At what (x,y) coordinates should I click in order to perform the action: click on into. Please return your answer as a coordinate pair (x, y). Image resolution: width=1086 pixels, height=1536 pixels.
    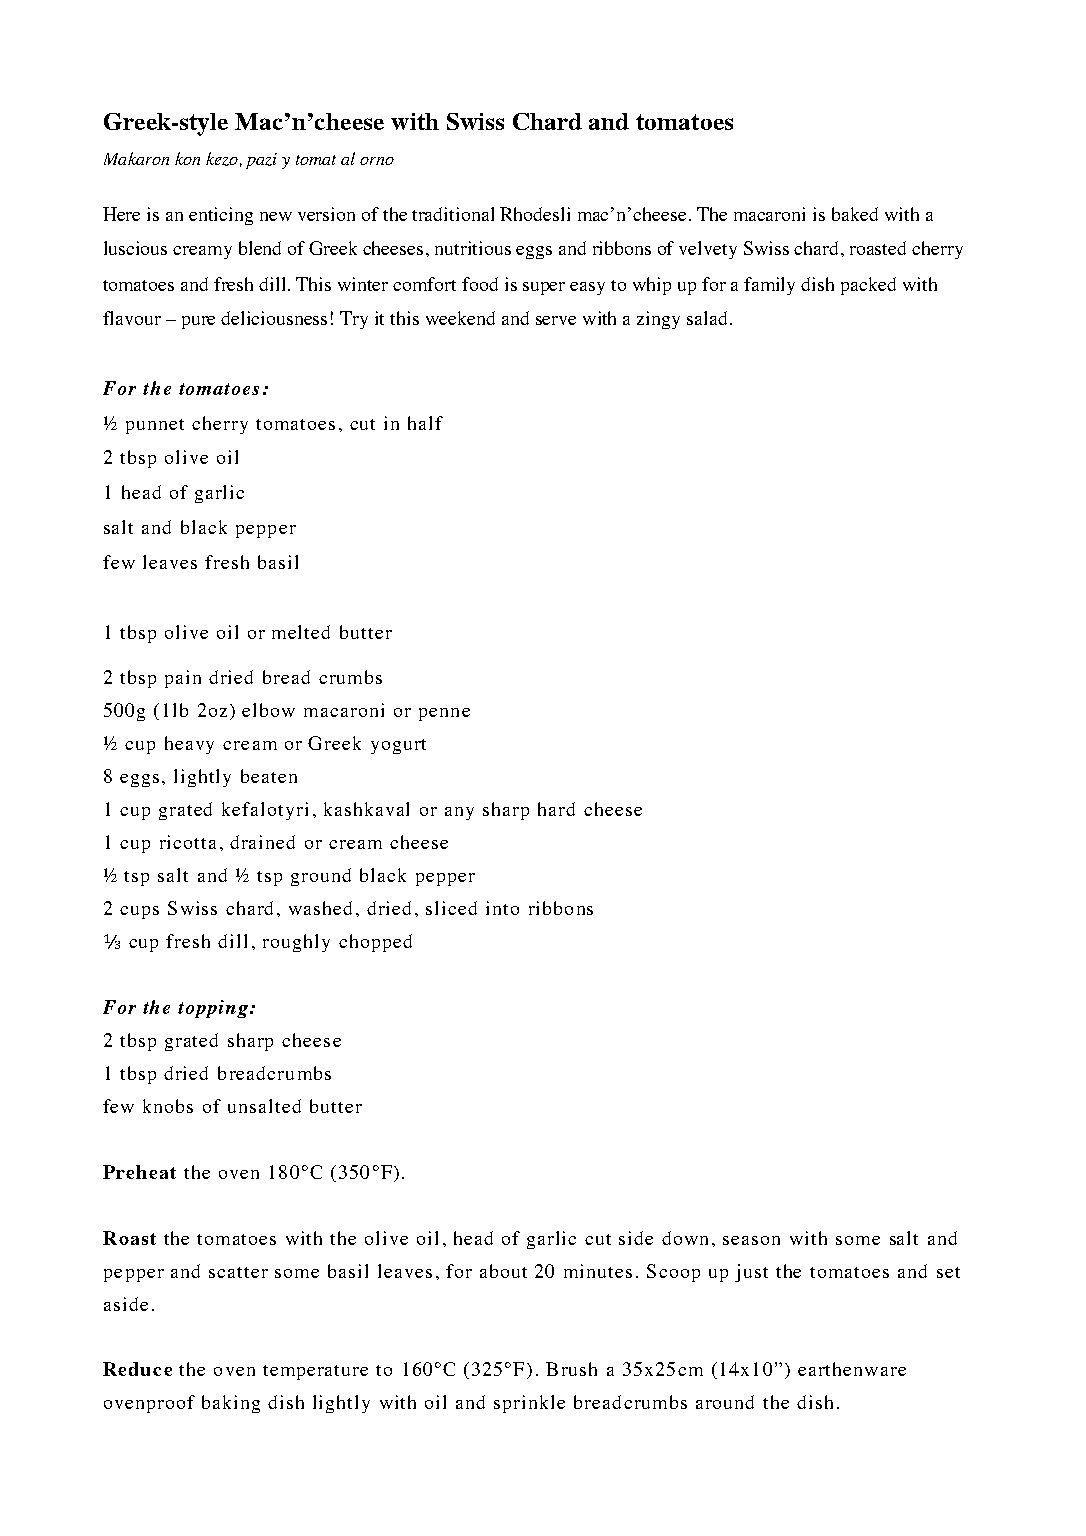
    Looking at the image, I should click on (502, 908).
